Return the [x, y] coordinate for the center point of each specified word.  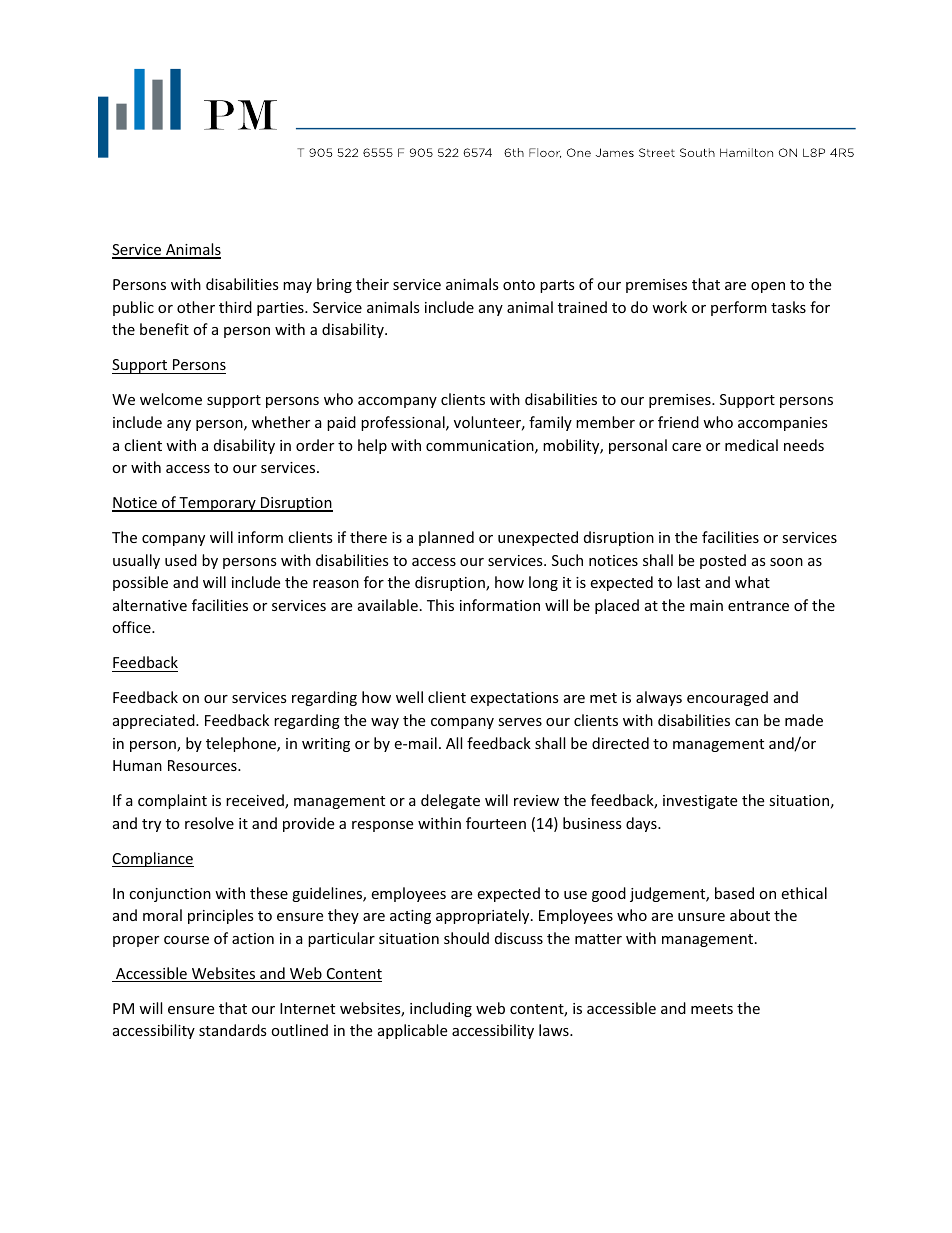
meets [712, 1009]
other [196, 307]
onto [519, 285]
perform [739, 308]
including [441, 1009]
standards [233, 1030]
